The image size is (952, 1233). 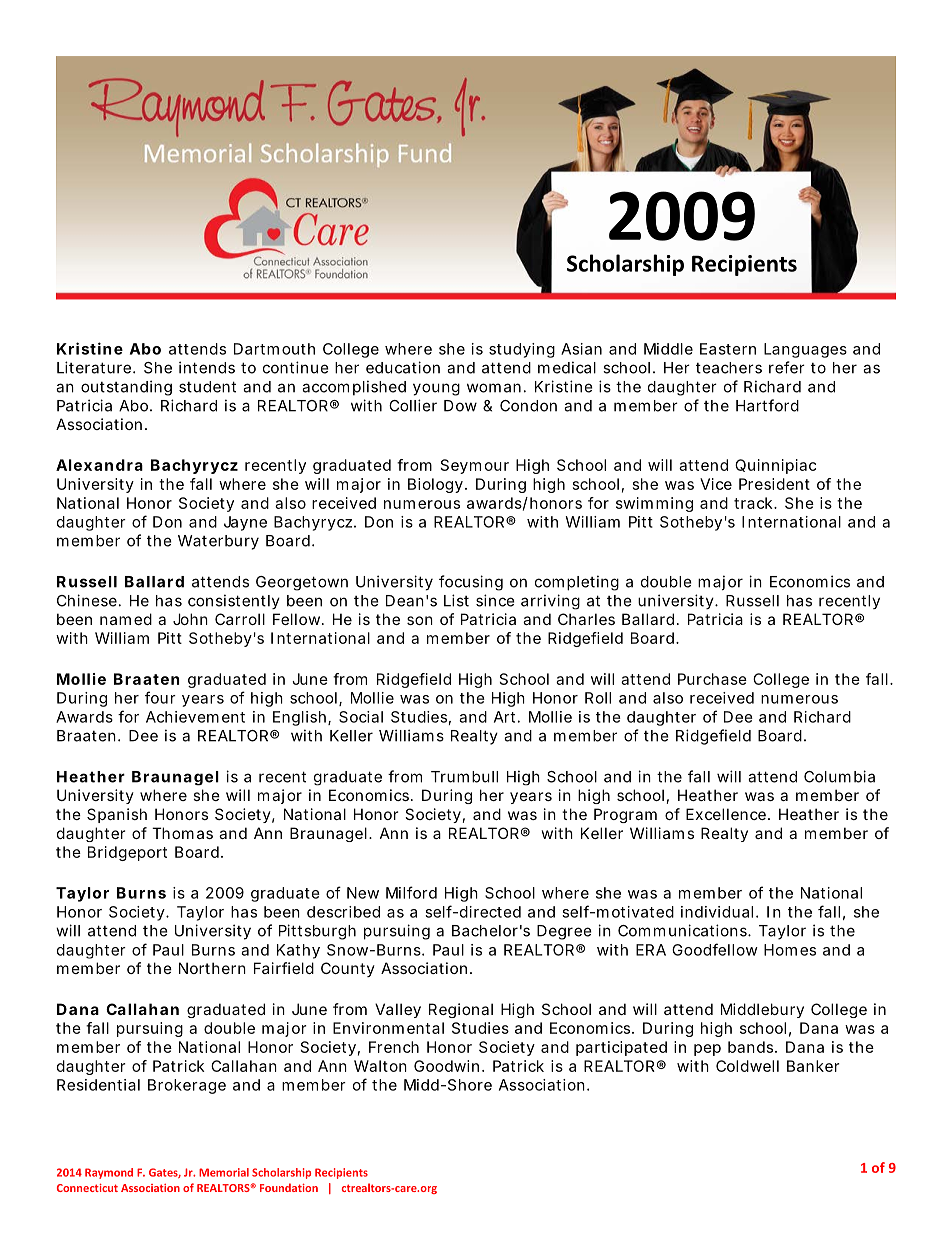 I want to click on teachers, so click(x=729, y=368).
